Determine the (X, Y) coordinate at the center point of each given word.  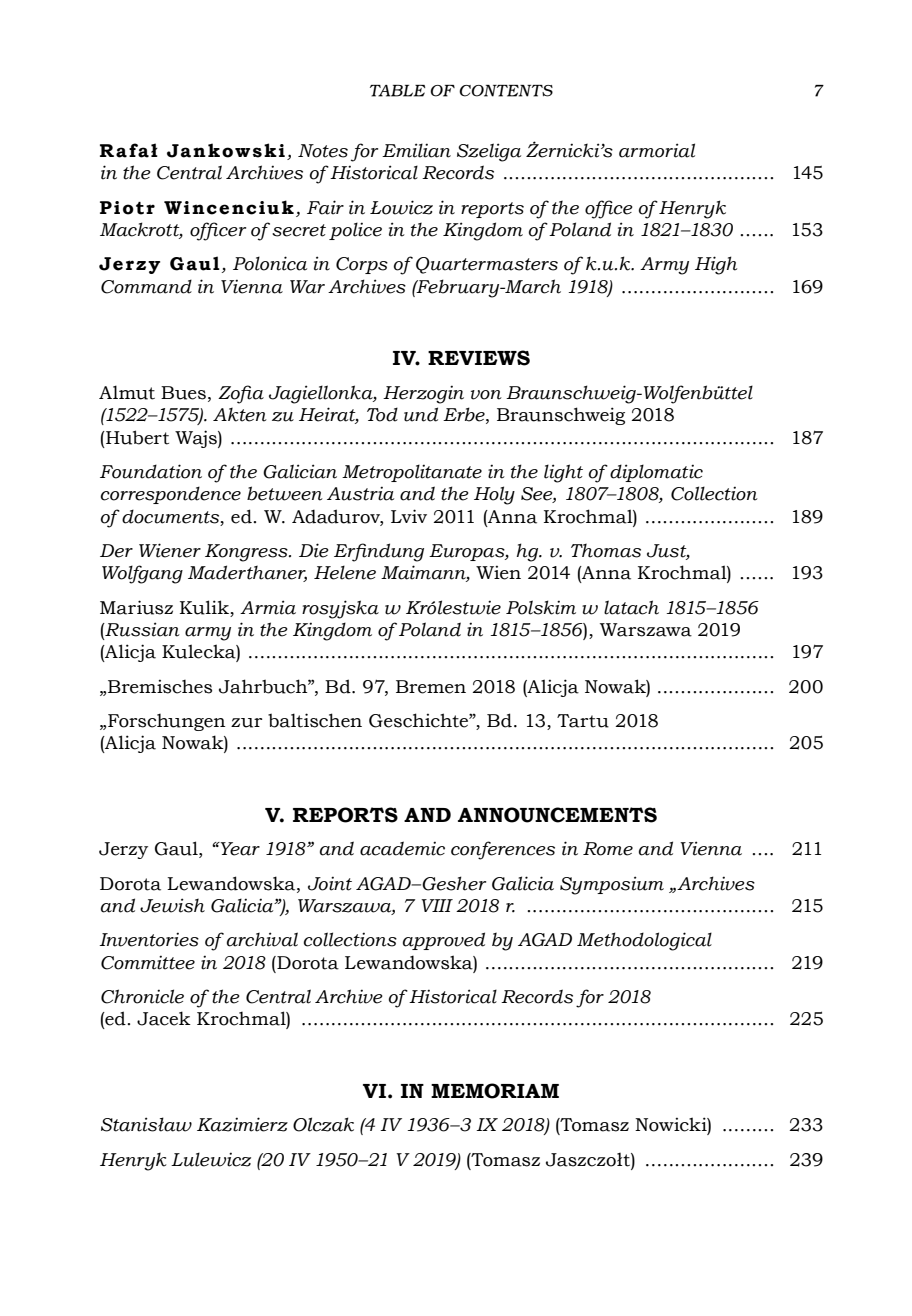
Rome (608, 849)
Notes (323, 151)
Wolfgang (142, 574)
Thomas (606, 551)
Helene (345, 572)
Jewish (172, 905)
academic (402, 848)
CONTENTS (506, 91)
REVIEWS (479, 358)
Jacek (164, 1018)
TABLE (397, 91)
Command (146, 286)
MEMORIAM (495, 1091)
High (716, 265)
